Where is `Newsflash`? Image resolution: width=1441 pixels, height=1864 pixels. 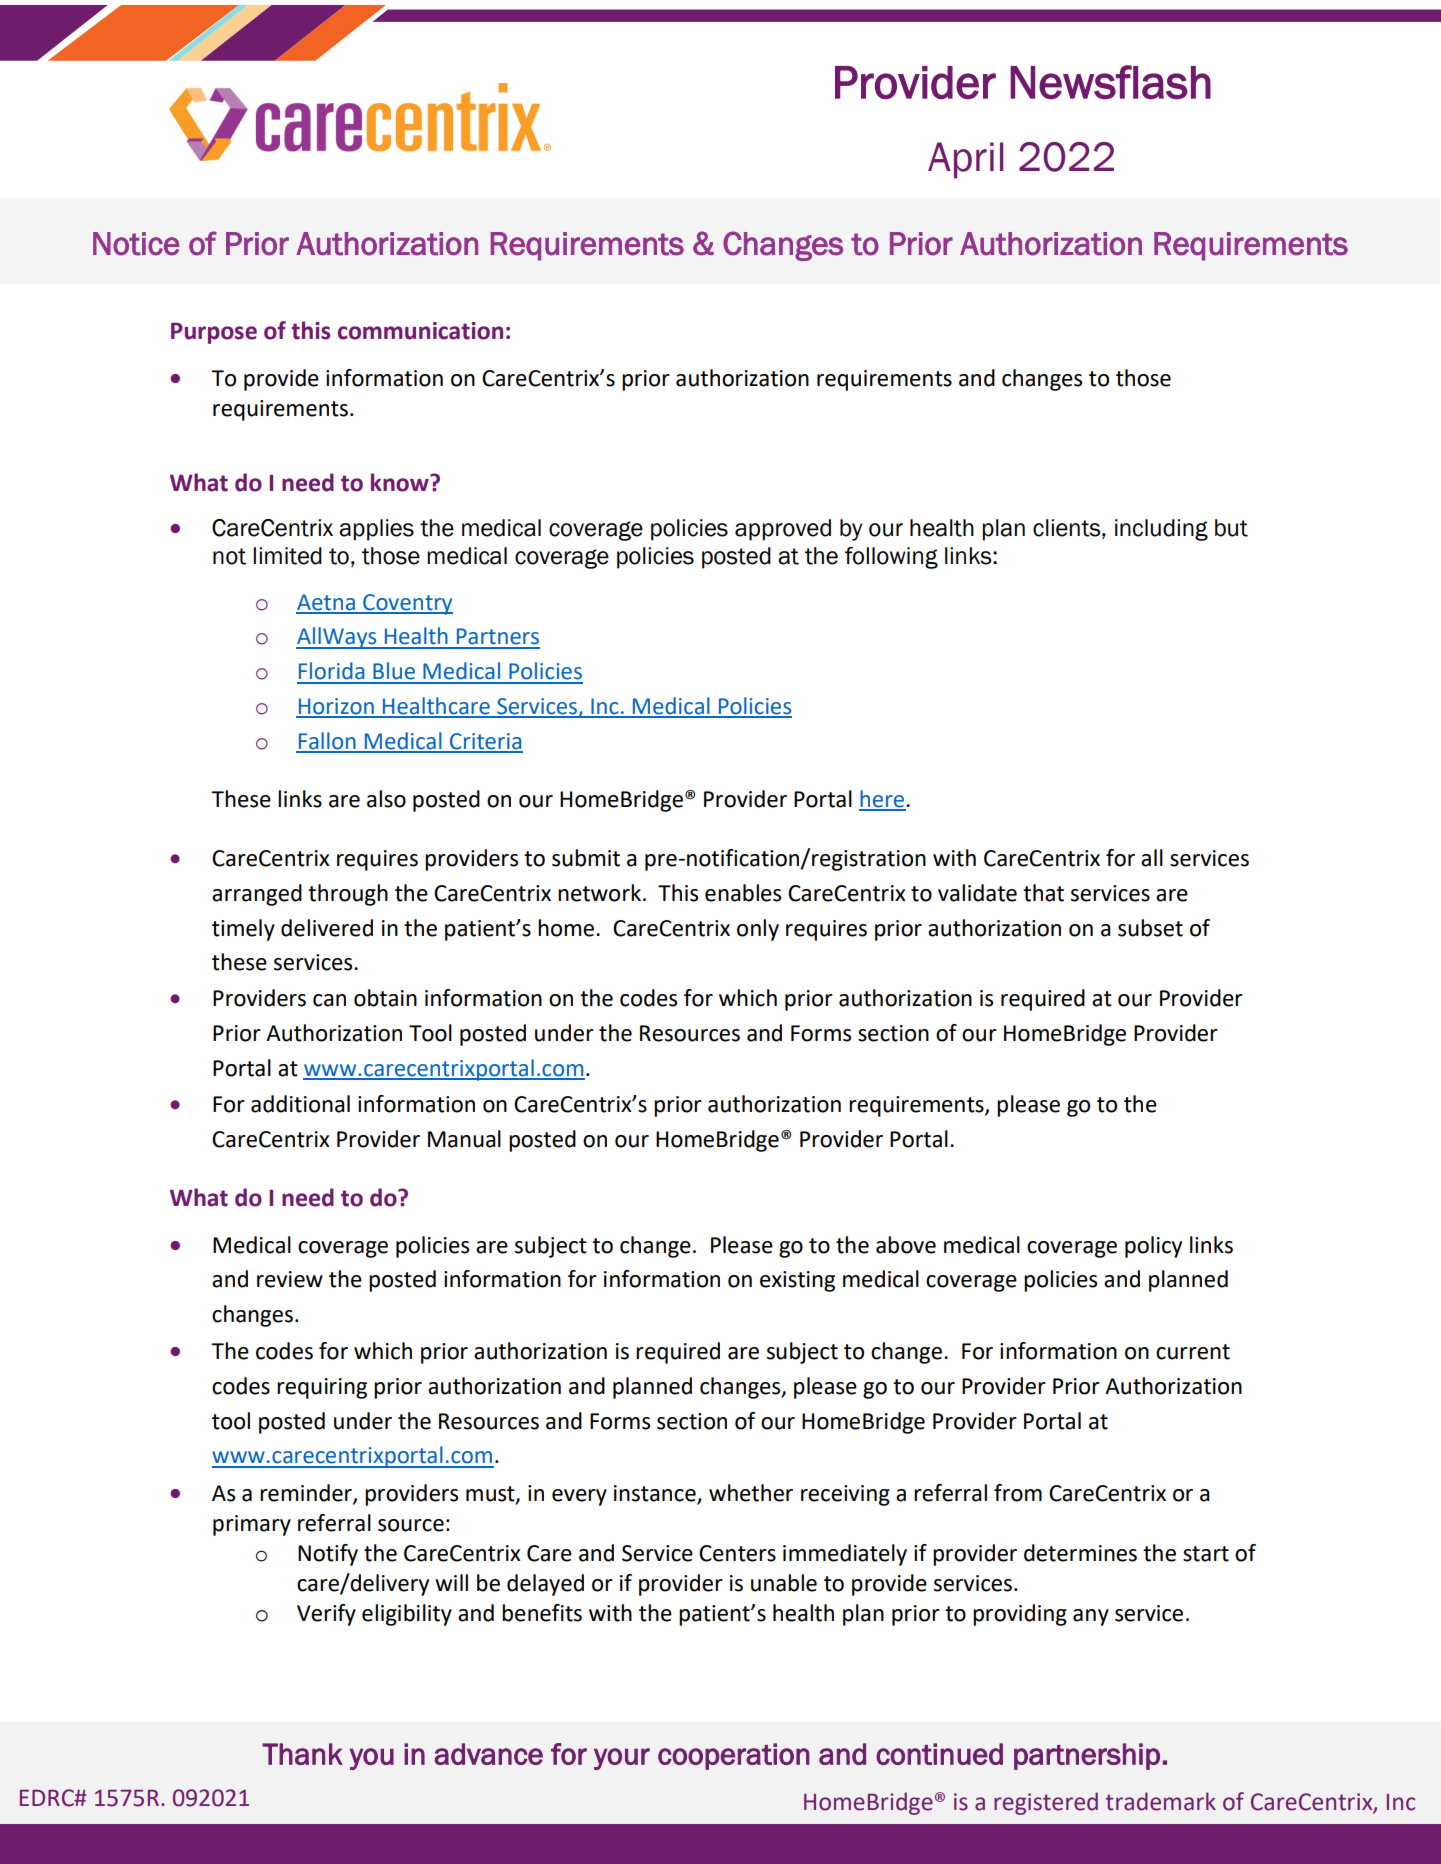 Newsflash is located at coordinates (1110, 82).
